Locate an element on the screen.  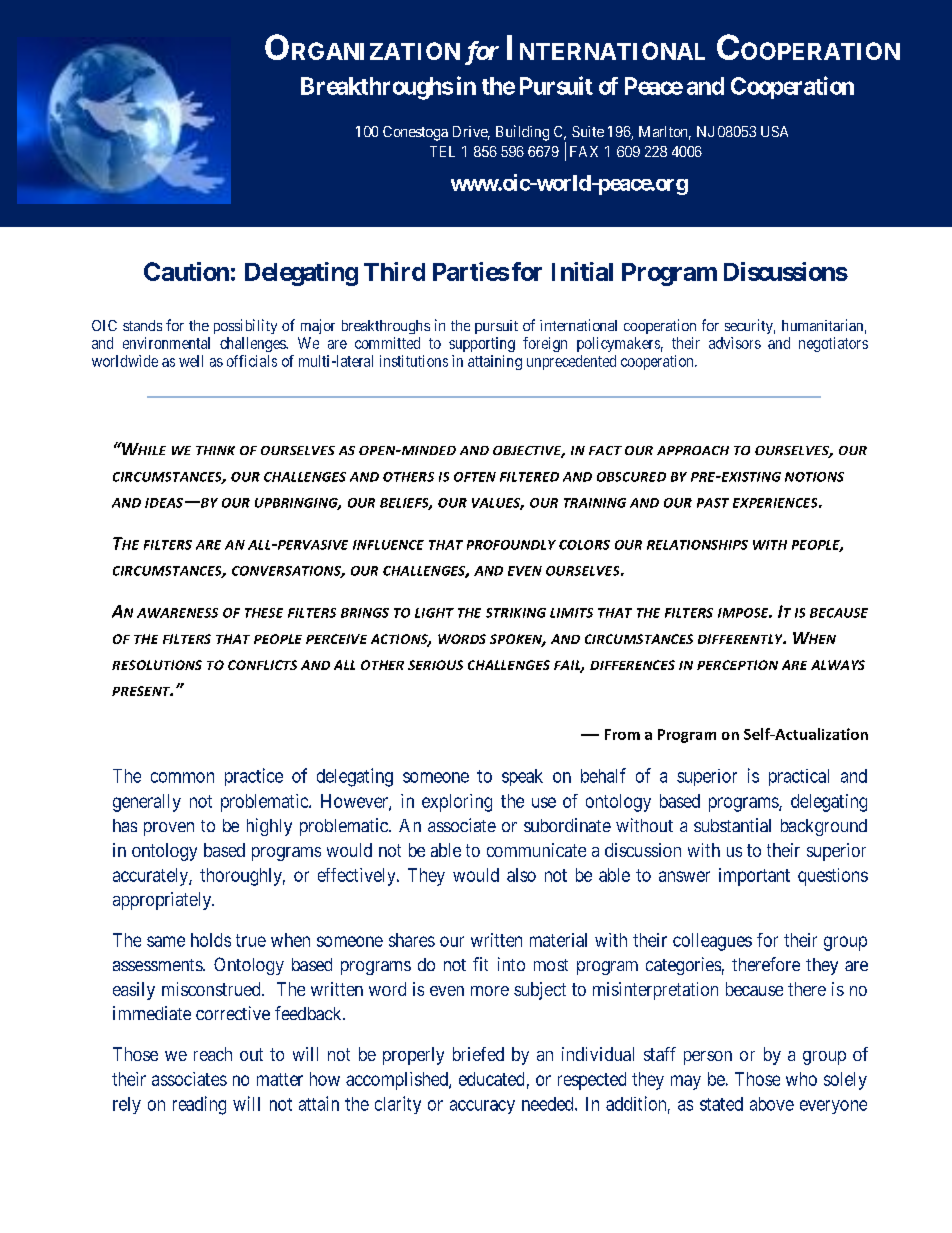
Caution is located at coordinates (186, 271).
